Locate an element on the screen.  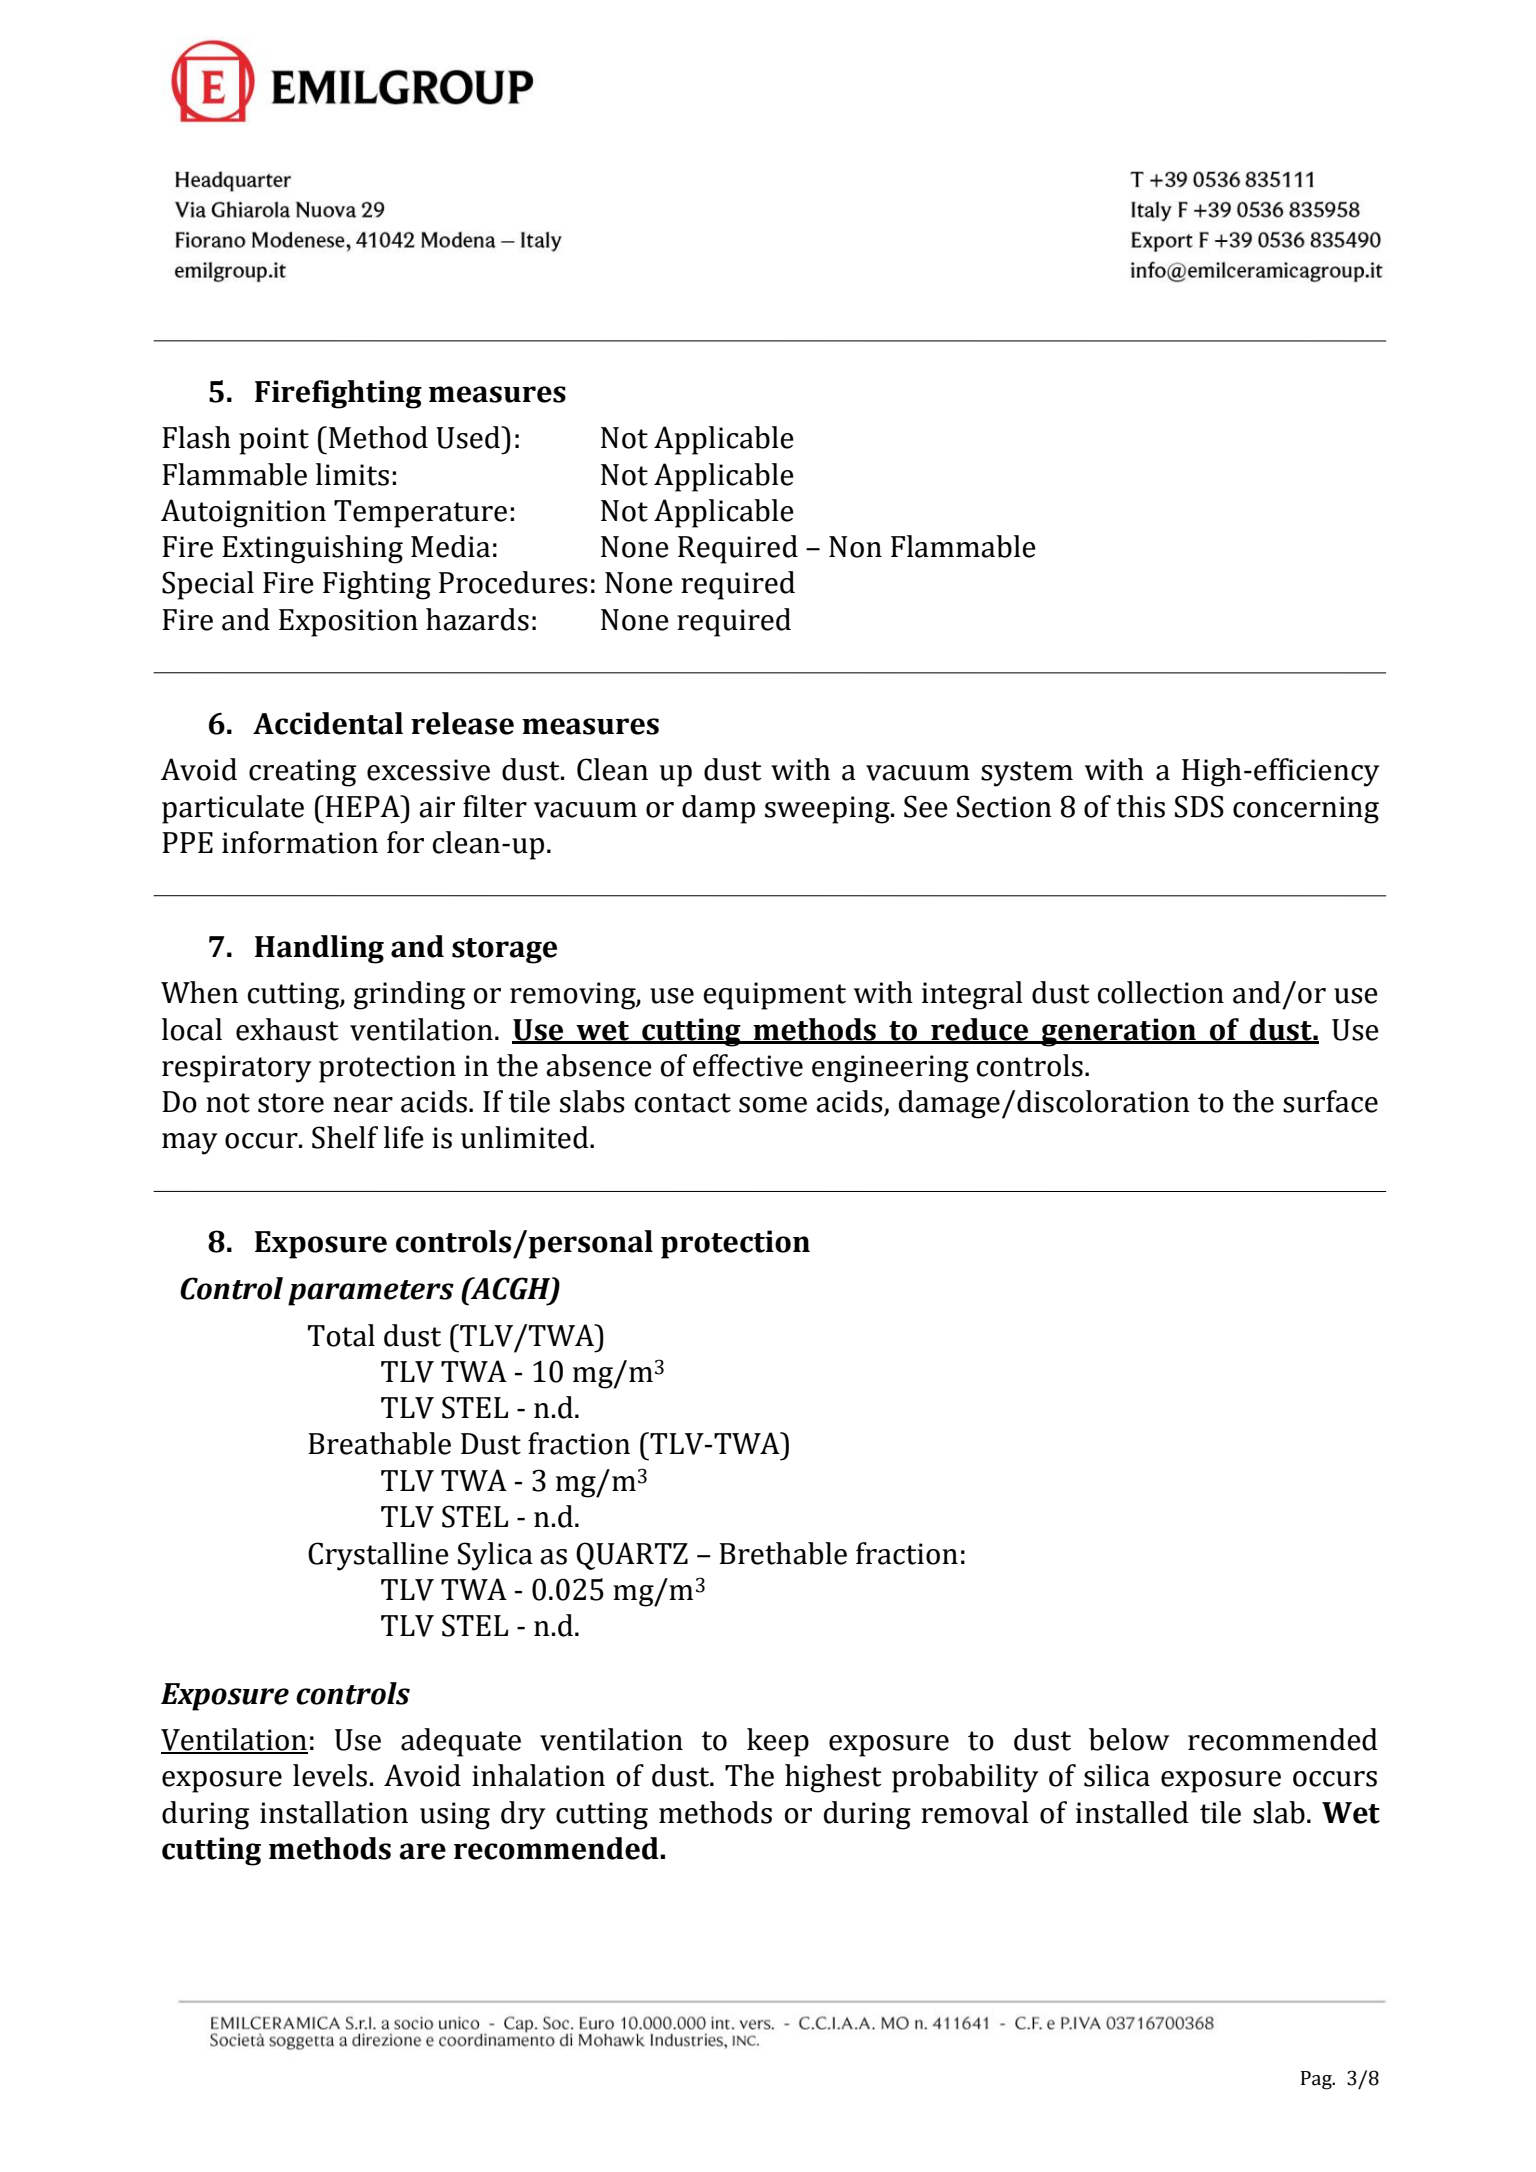
parameters is located at coordinates (371, 1293).
